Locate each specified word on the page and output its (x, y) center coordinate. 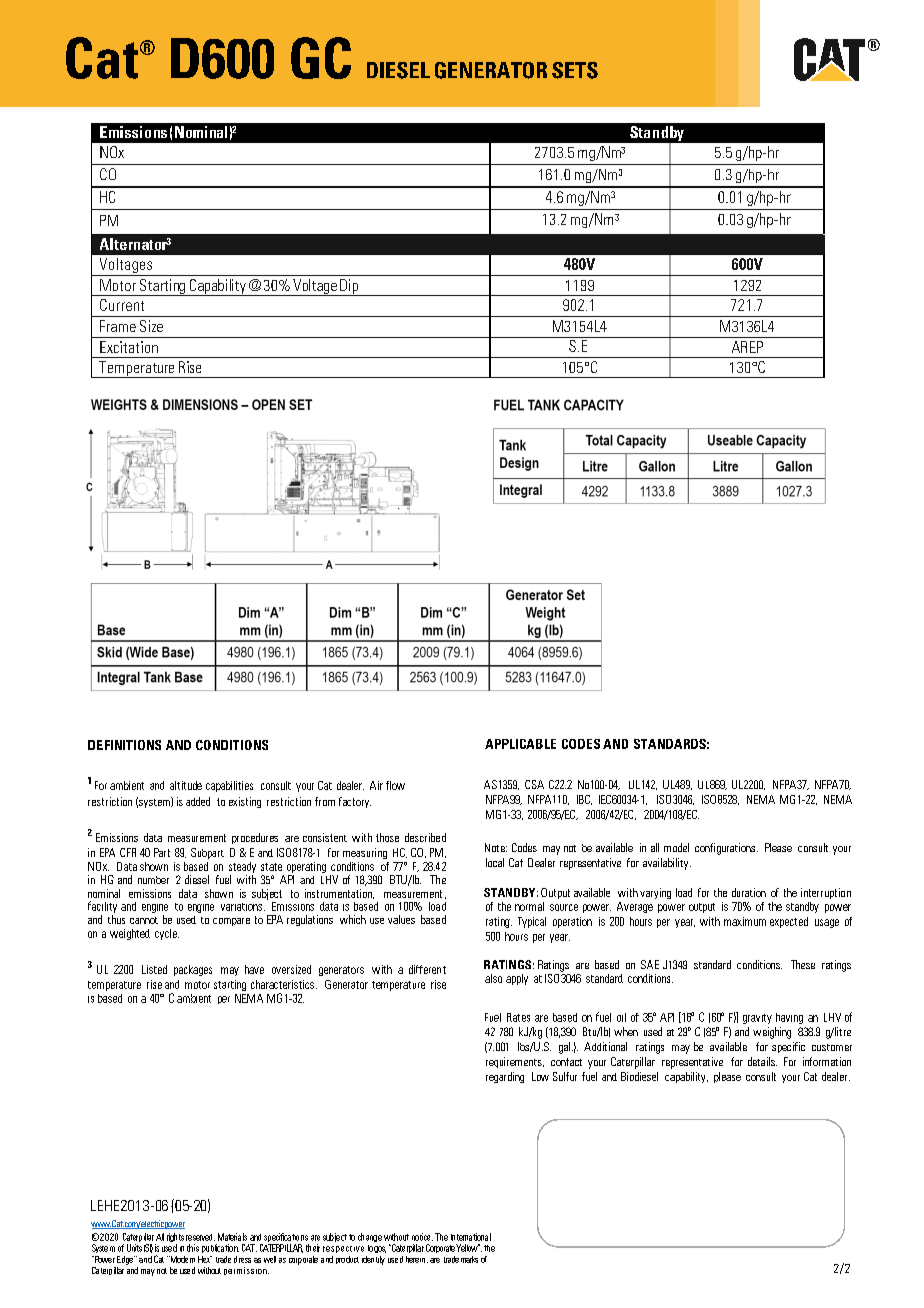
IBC (584, 800)
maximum (745, 921)
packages (193, 970)
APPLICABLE (520, 744)
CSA (534, 784)
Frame (118, 326)
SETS (575, 70)
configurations (725, 849)
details (762, 1061)
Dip (349, 287)
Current (122, 305)
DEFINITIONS (124, 745)
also (493, 978)
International (471, 1237)
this (193, 1248)
